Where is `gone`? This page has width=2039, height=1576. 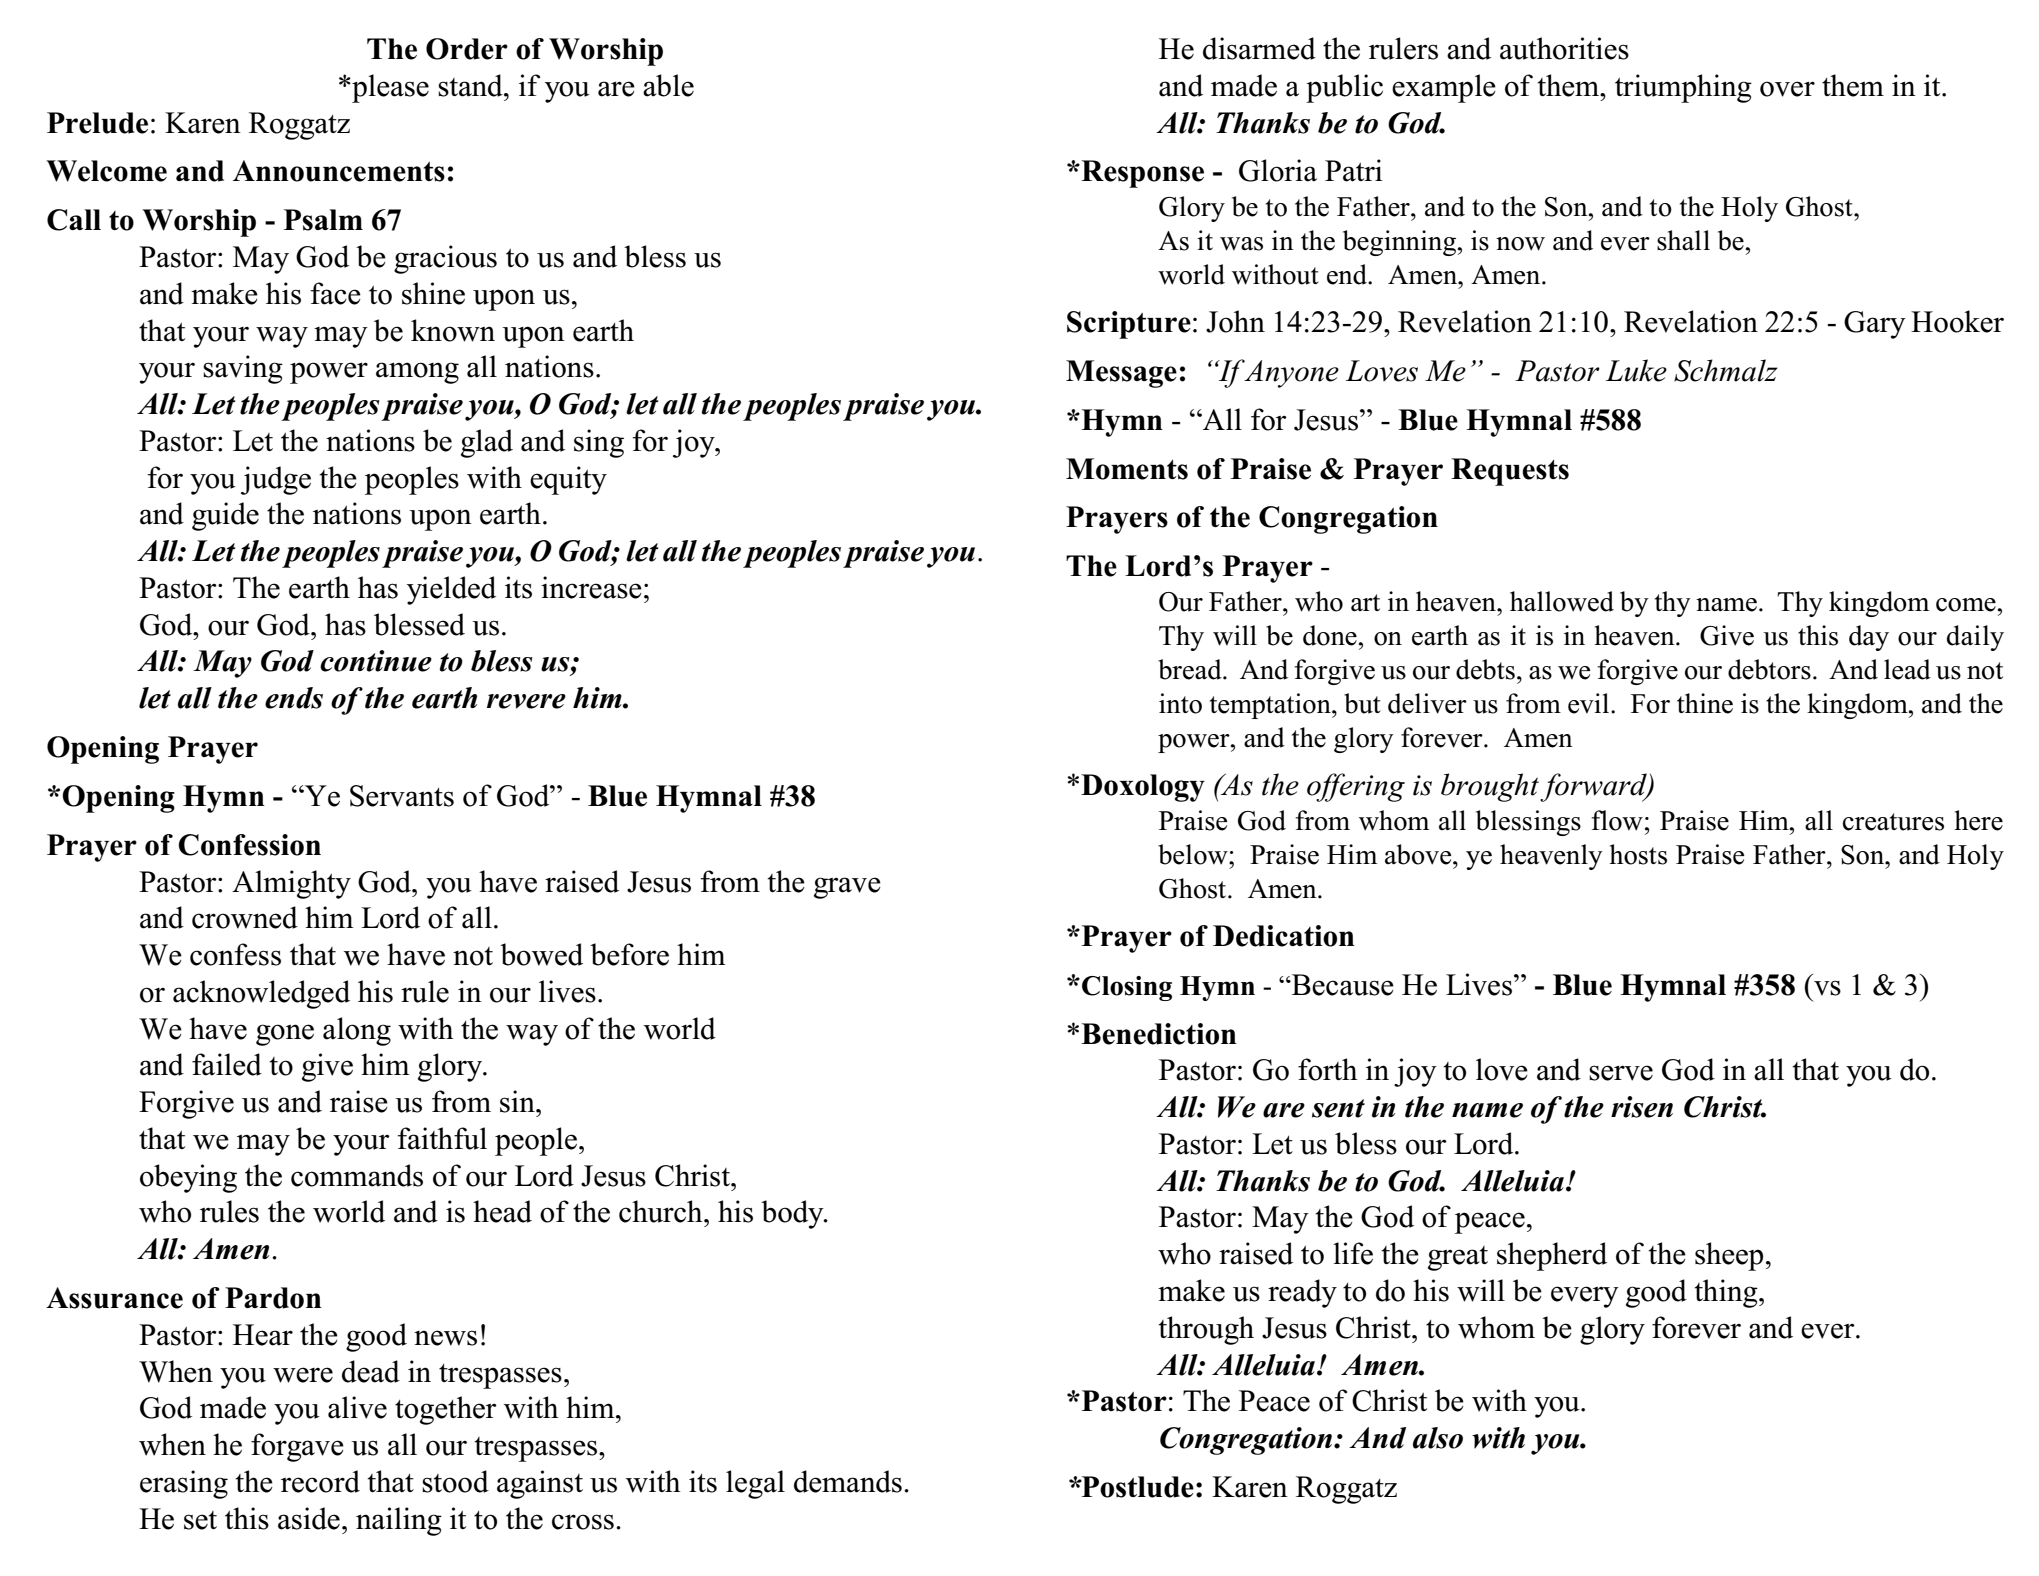 gone is located at coordinates (285, 1035).
